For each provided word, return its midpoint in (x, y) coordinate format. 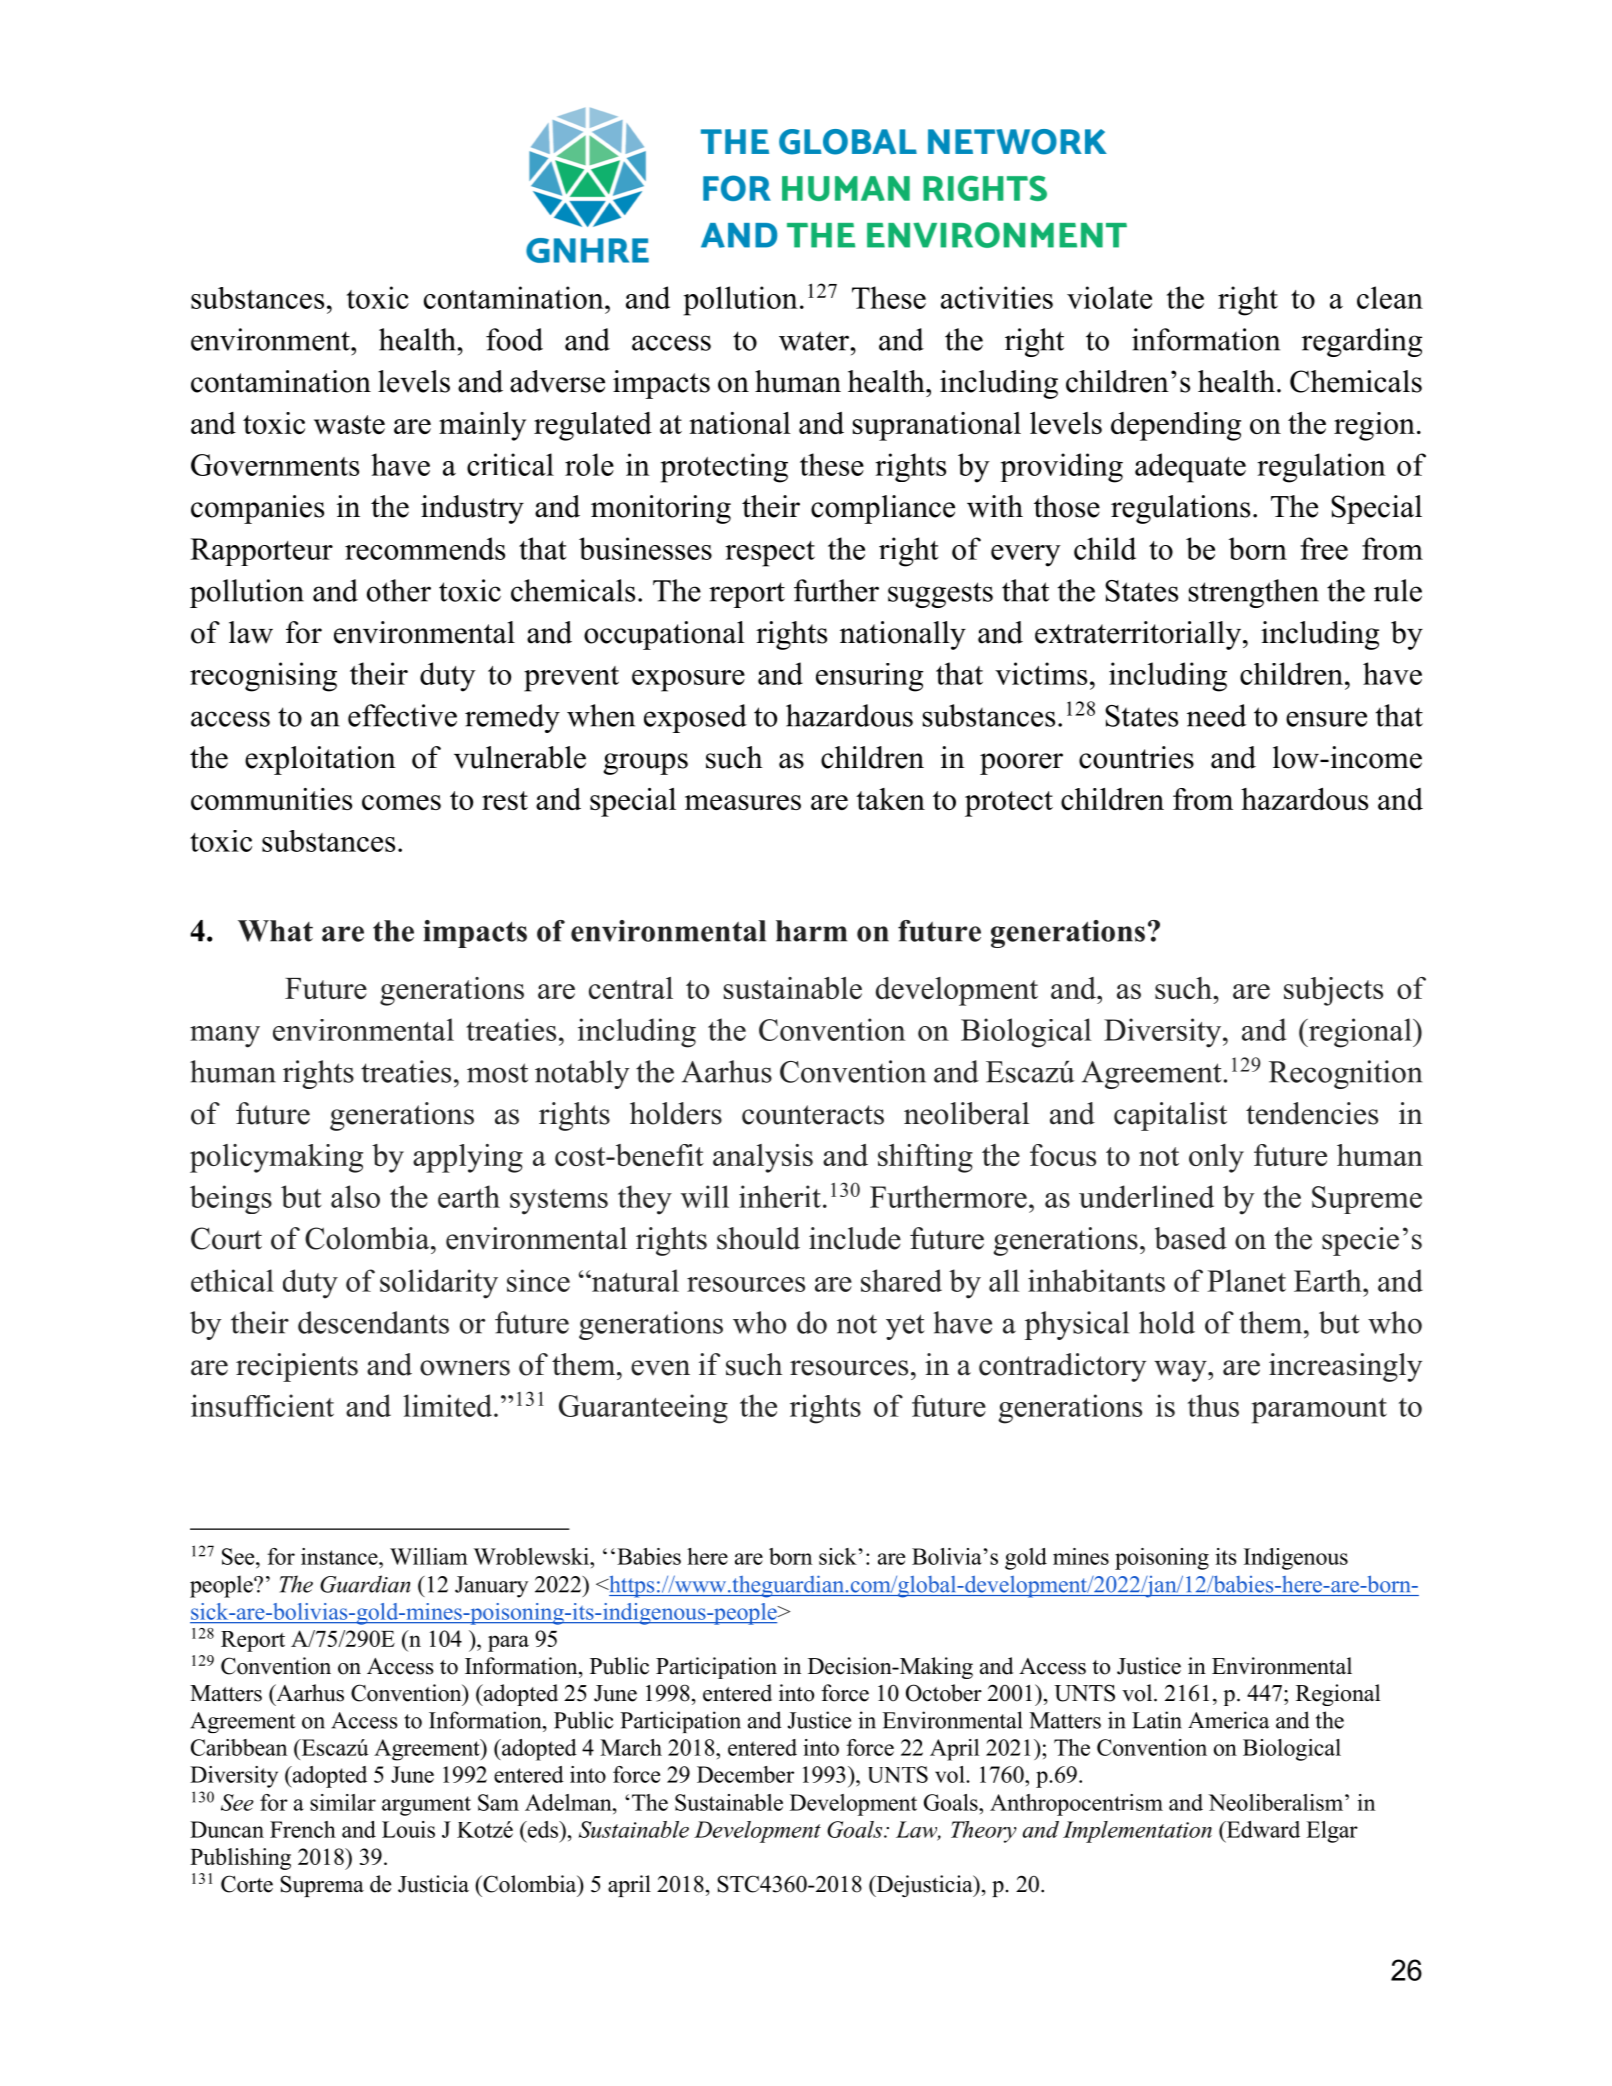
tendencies (1312, 1113)
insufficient (262, 1405)
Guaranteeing (643, 1409)
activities (997, 297)
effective (402, 715)
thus (1213, 1405)
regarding (1362, 342)
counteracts (813, 1115)
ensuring (869, 677)
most (497, 1073)
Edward (1262, 1829)
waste (349, 424)
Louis (408, 1829)
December (745, 1774)
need (1216, 715)
